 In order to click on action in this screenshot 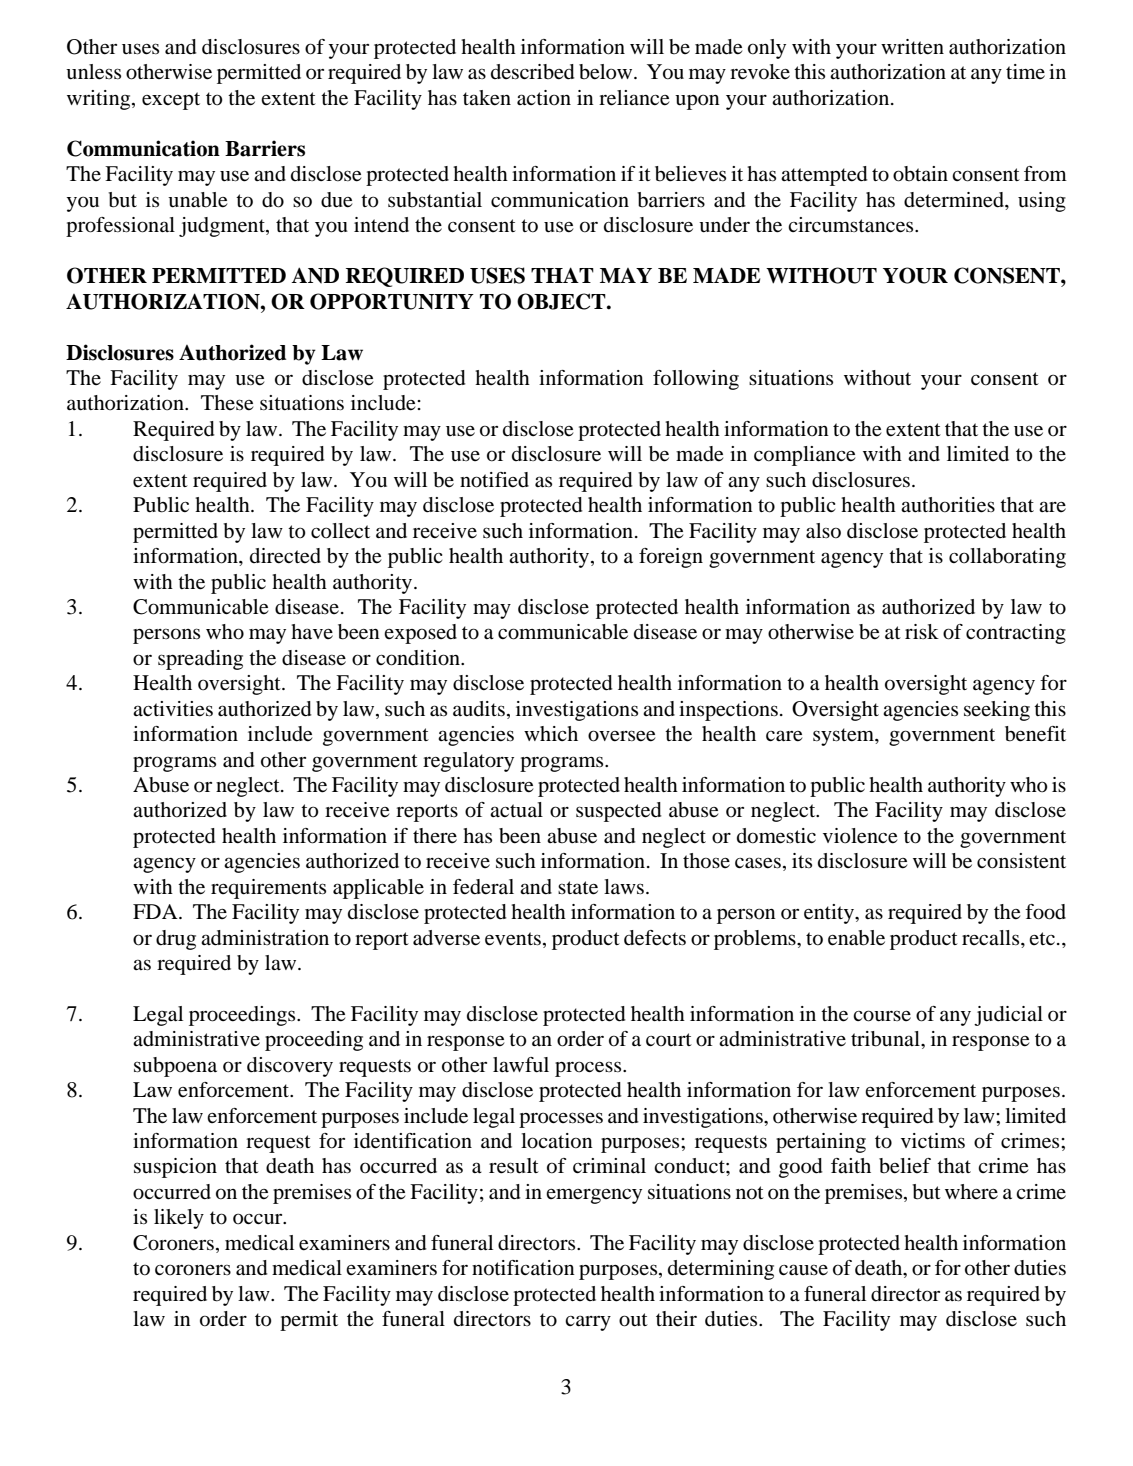, I will do `click(544, 98)`.
